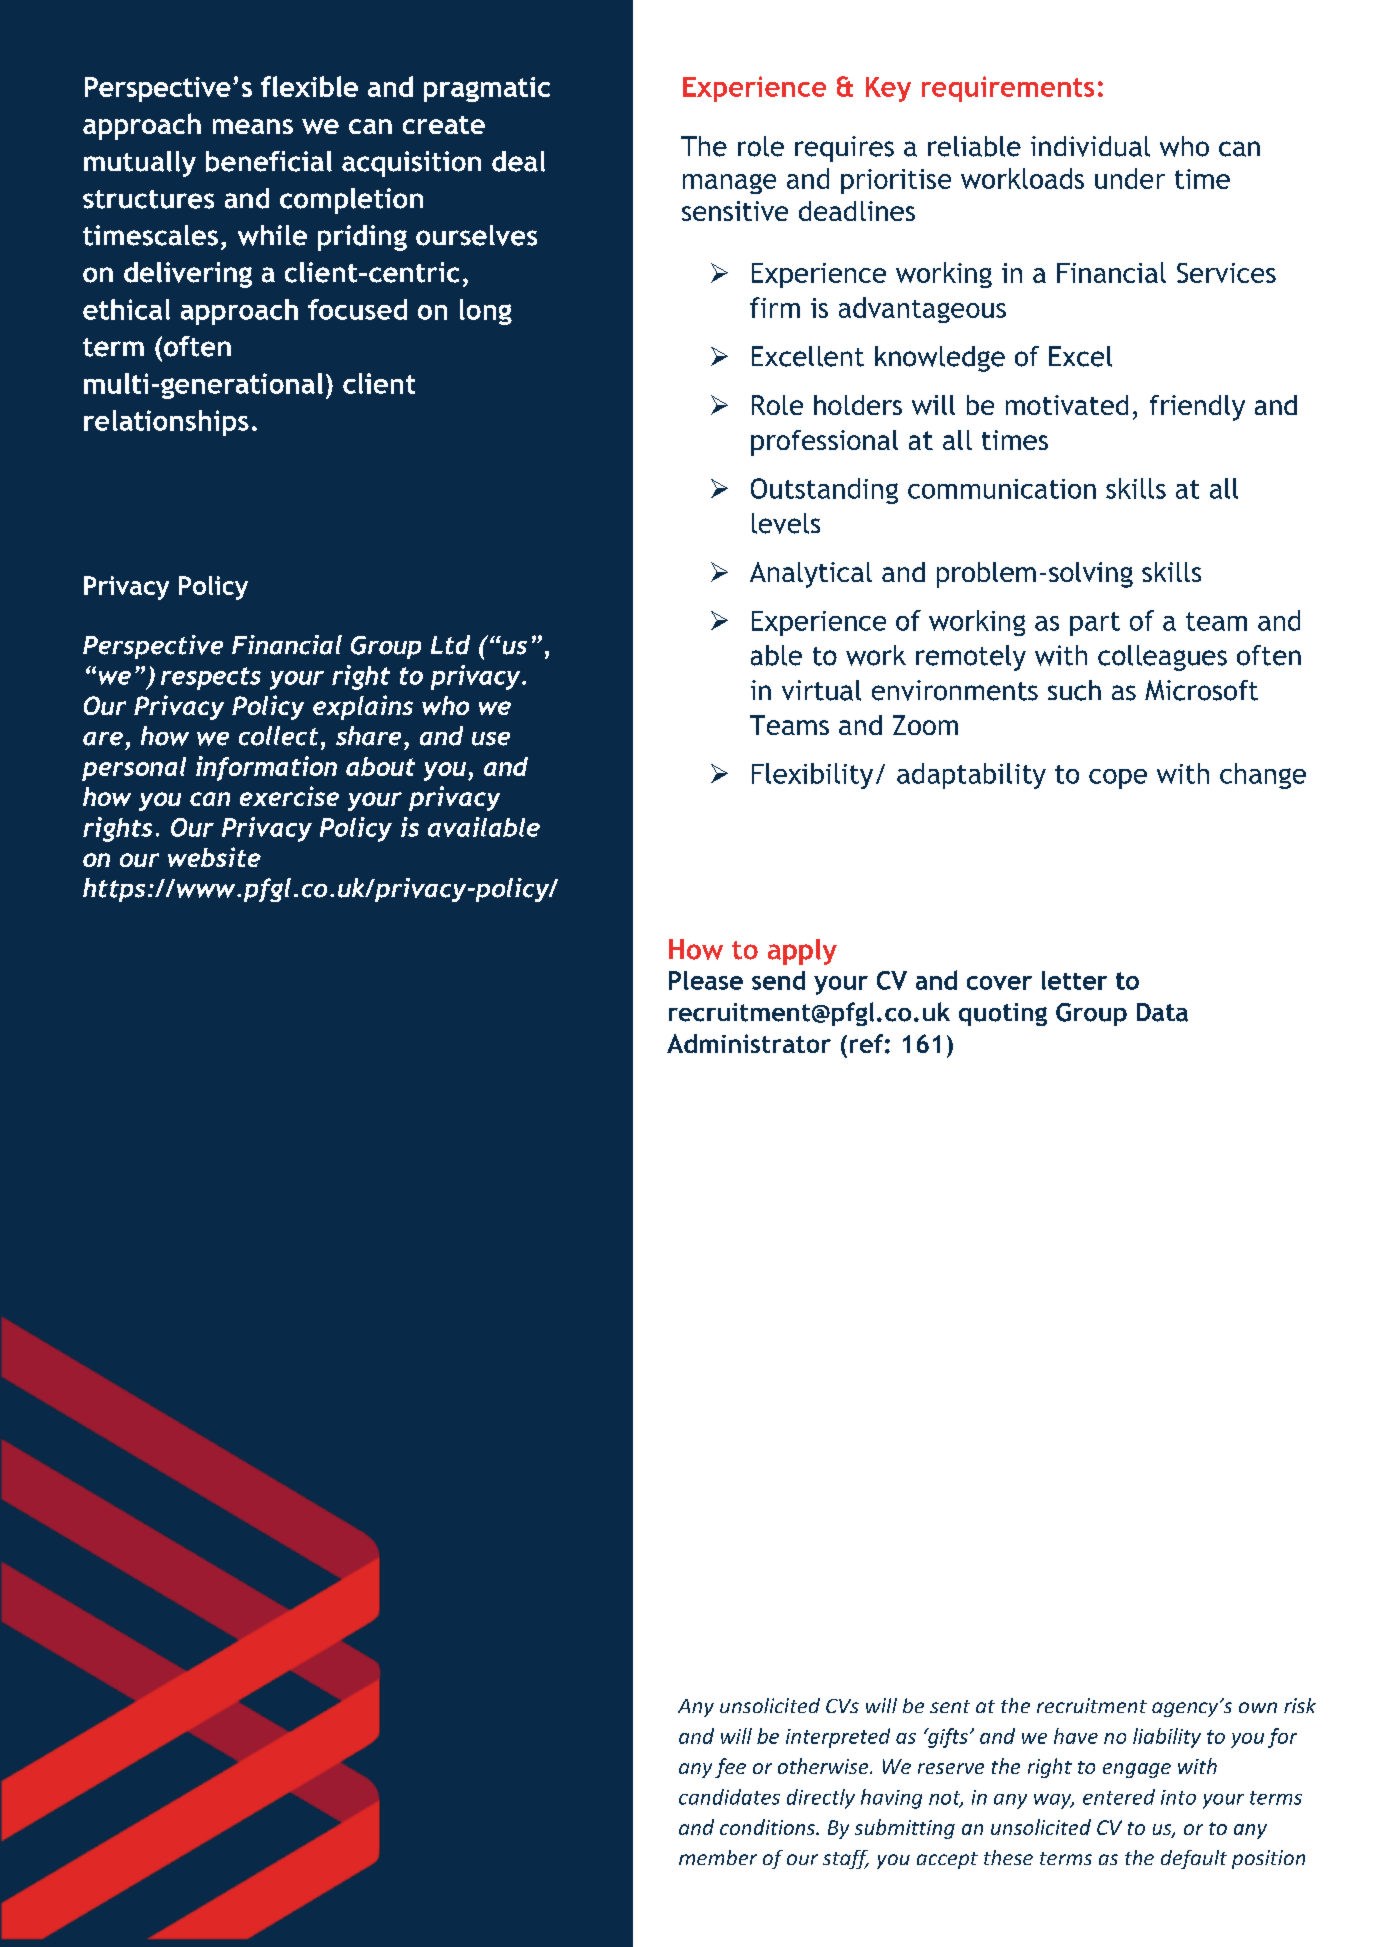 The height and width of the screenshot is (1947, 1377). I want to click on into, so click(1178, 1797).
